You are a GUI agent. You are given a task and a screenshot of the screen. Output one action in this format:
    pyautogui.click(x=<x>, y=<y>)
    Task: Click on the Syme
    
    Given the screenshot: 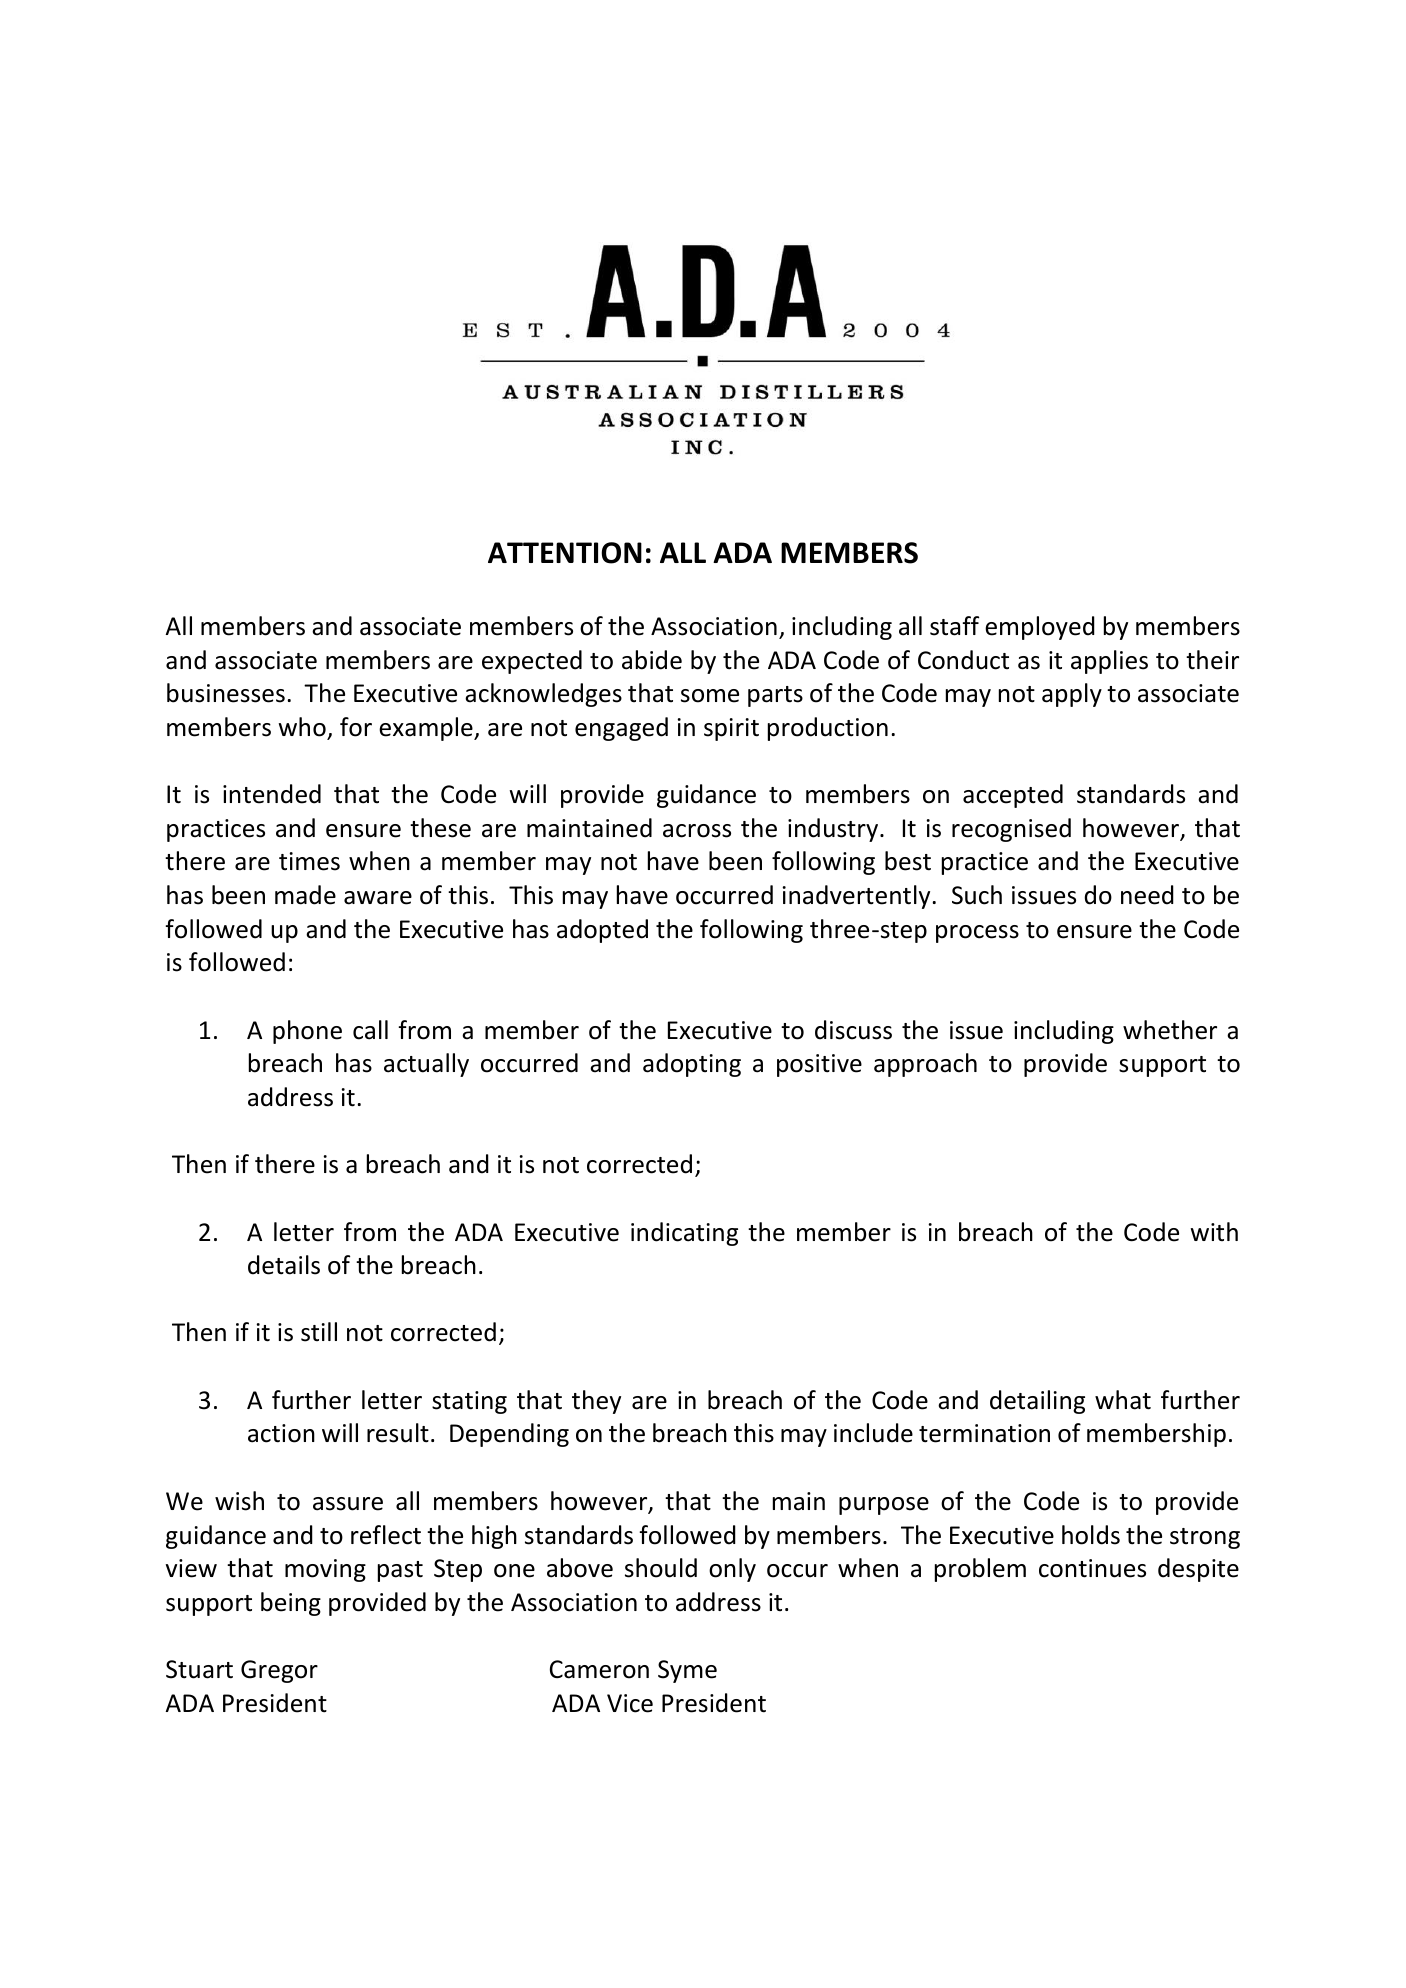 What is the action you would take?
    pyautogui.click(x=687, y=1671)
